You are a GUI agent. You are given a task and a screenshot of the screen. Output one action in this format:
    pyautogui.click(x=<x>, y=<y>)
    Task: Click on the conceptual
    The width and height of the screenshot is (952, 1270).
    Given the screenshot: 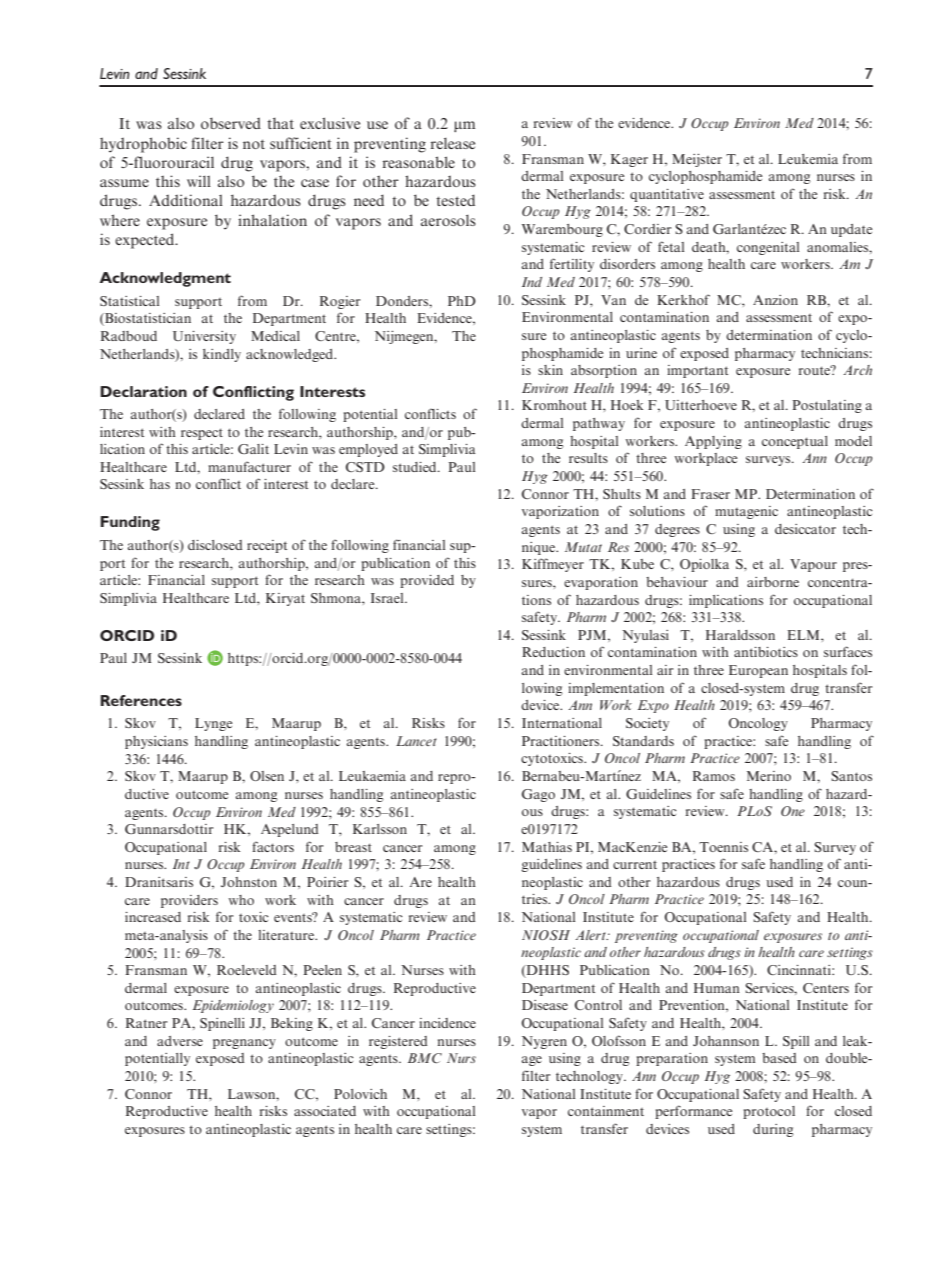 What is the action you would take?
    pyautogui.click(x=795, y=442)
